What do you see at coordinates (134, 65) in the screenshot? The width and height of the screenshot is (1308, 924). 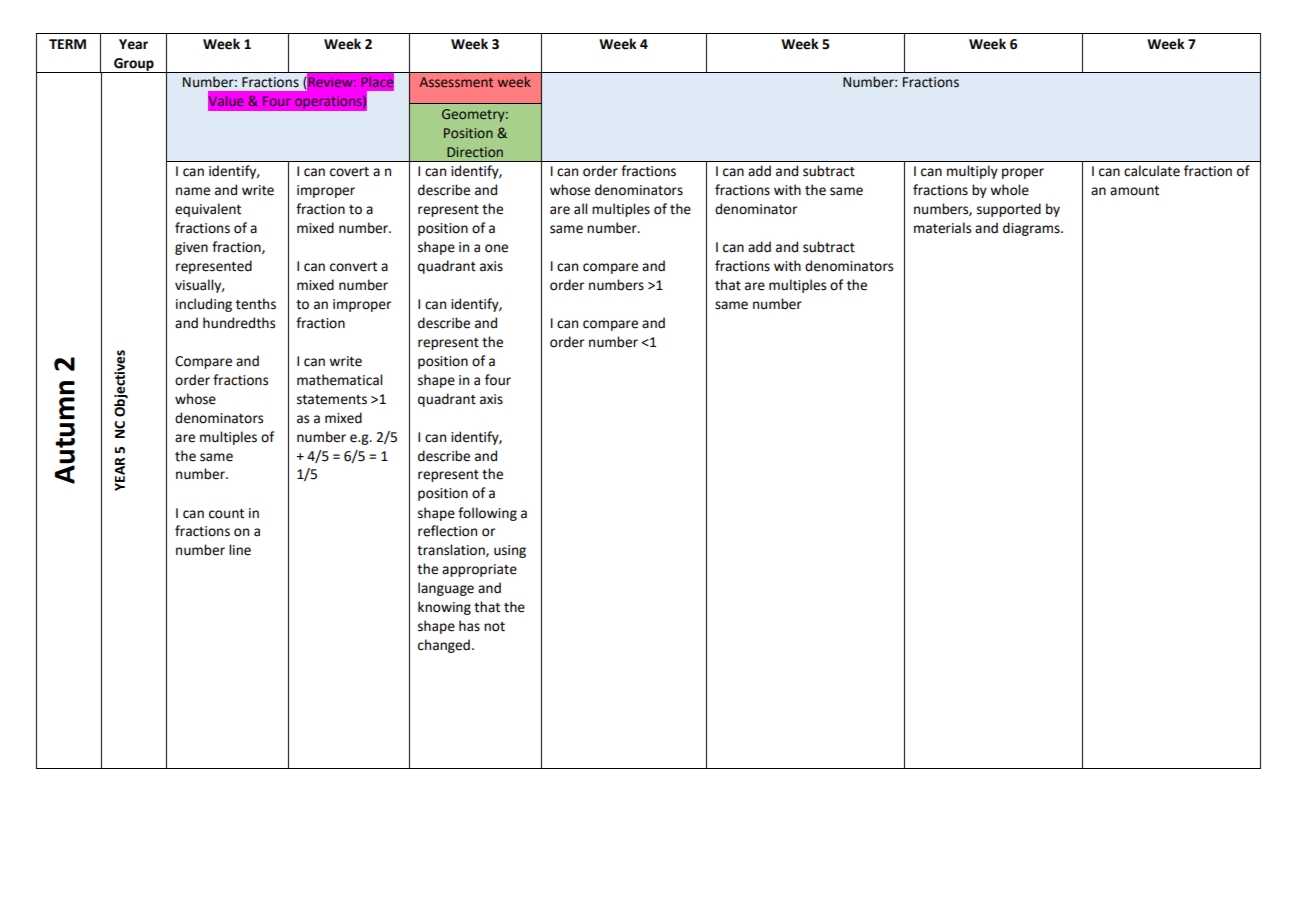 I see `Group` at bounding box center [134, 65].
